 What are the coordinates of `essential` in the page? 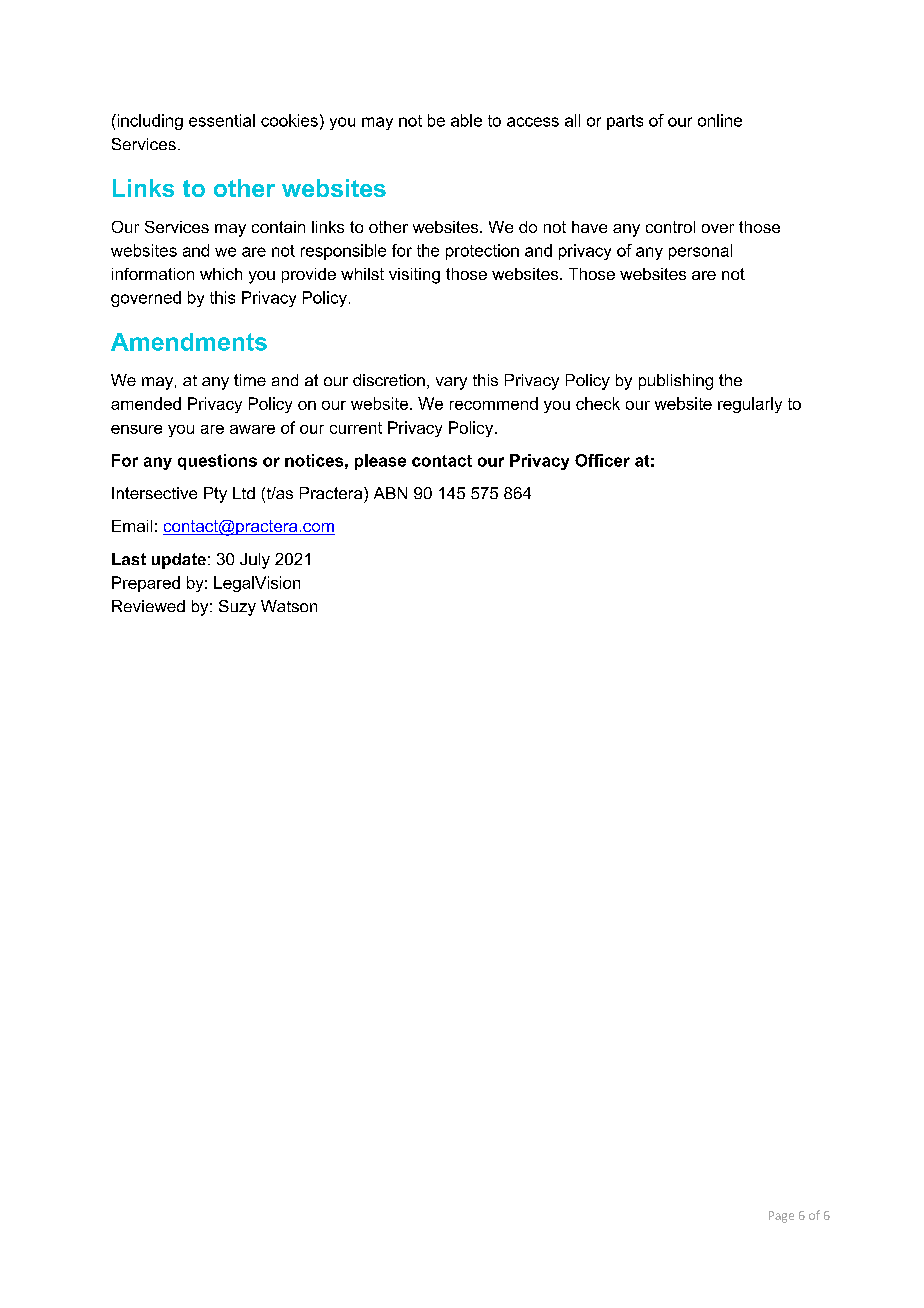 It's located at (222, 120).
